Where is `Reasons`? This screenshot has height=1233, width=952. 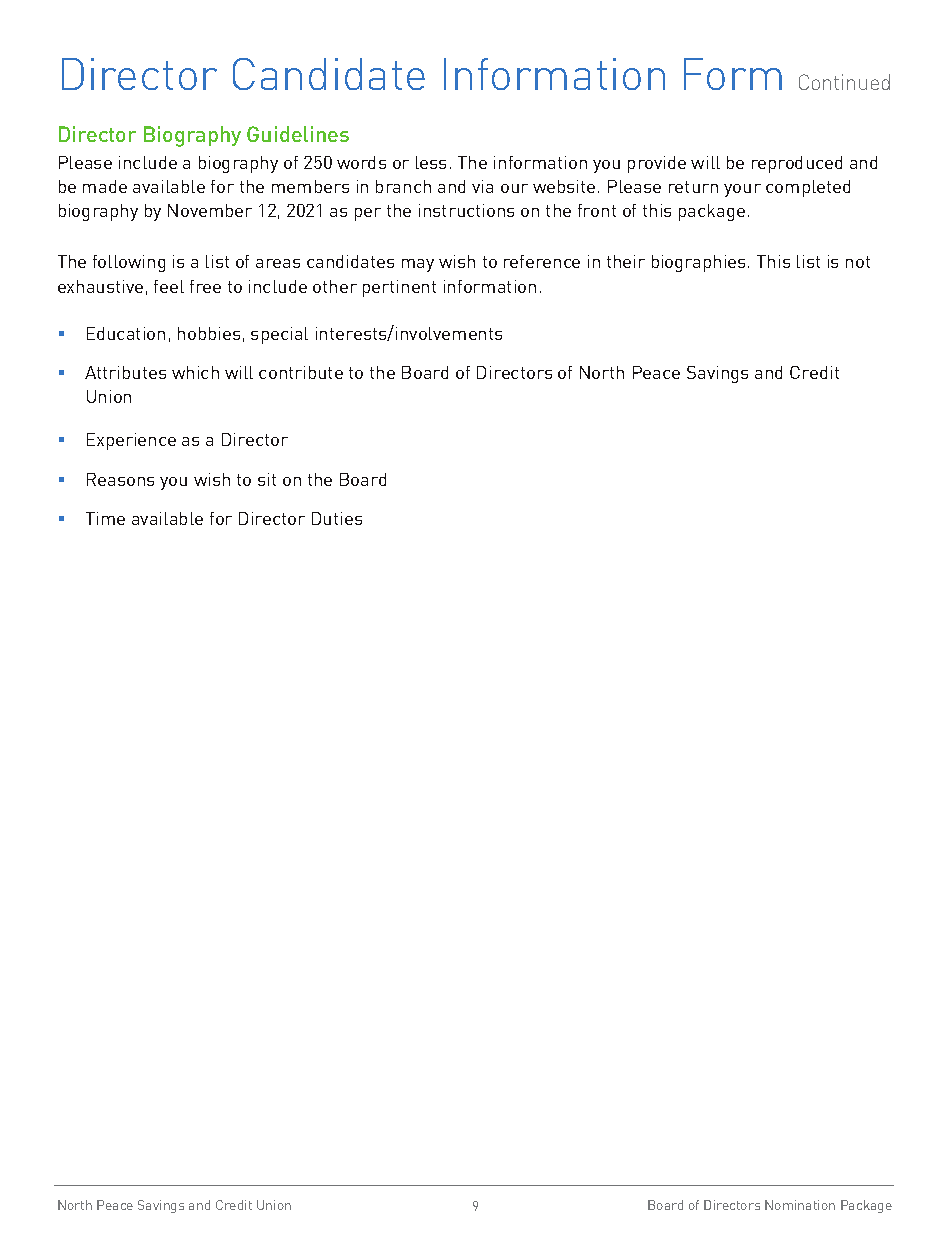
Reasons is located at coordinates (120, 479).
